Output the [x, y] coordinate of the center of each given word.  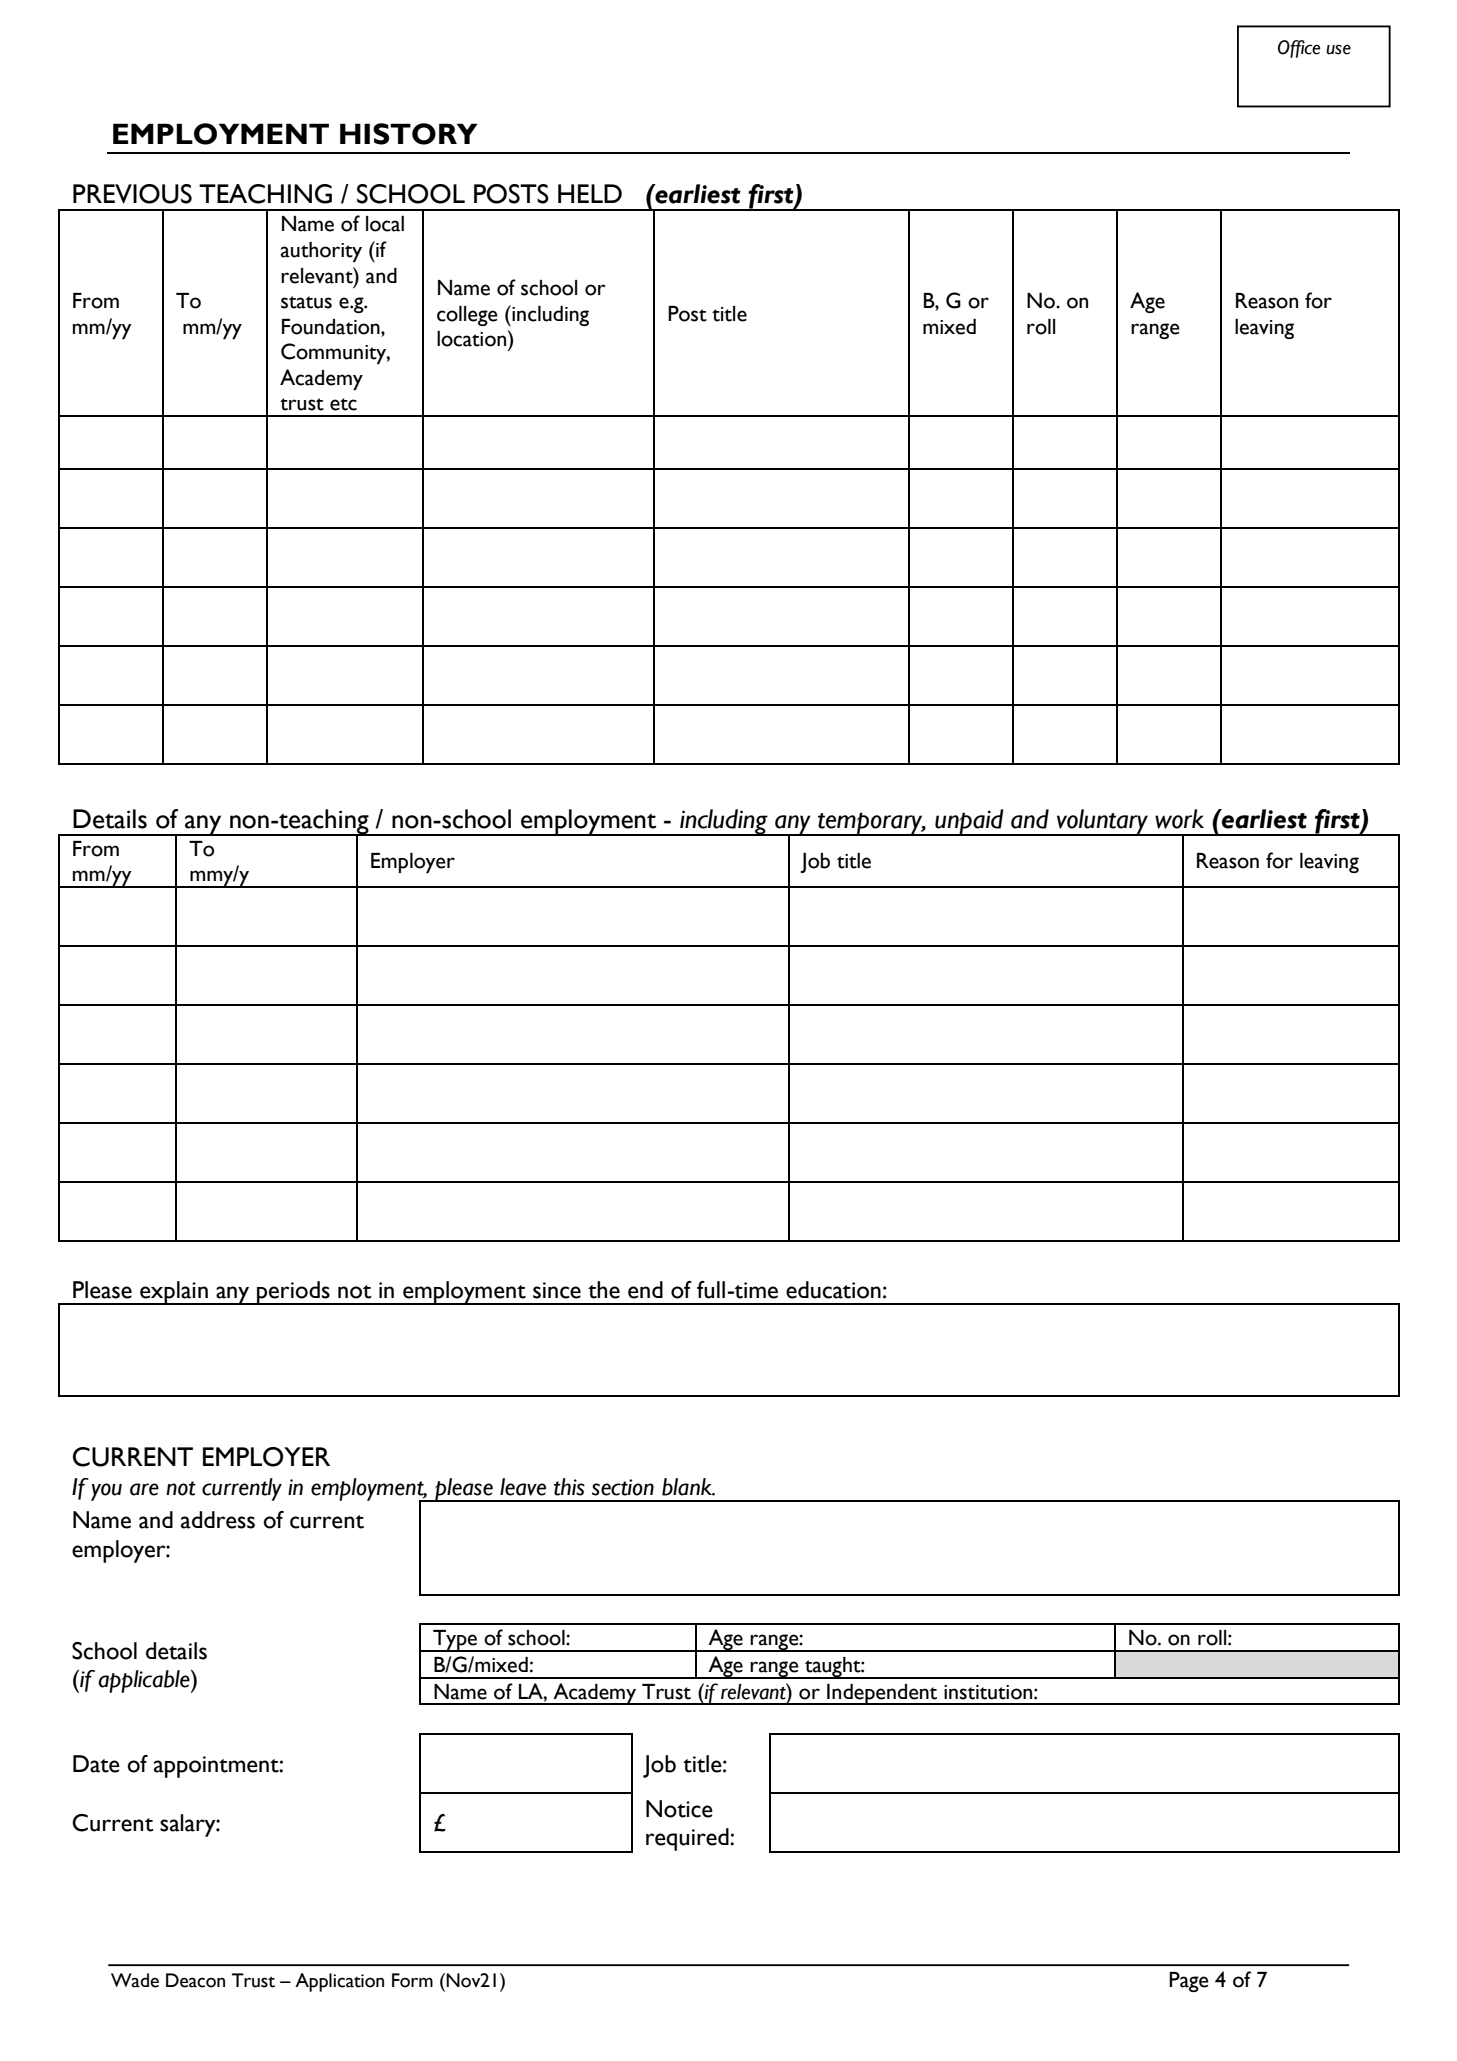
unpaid [969, 822]
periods [293, 1293]
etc [343, 404]
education [833, 1290]
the [604, 1290]
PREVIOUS [132, 194]
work [1179, 819]
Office [1299, 49]
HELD [590, 193]
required [688, 1839]
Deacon [195, 1980]
